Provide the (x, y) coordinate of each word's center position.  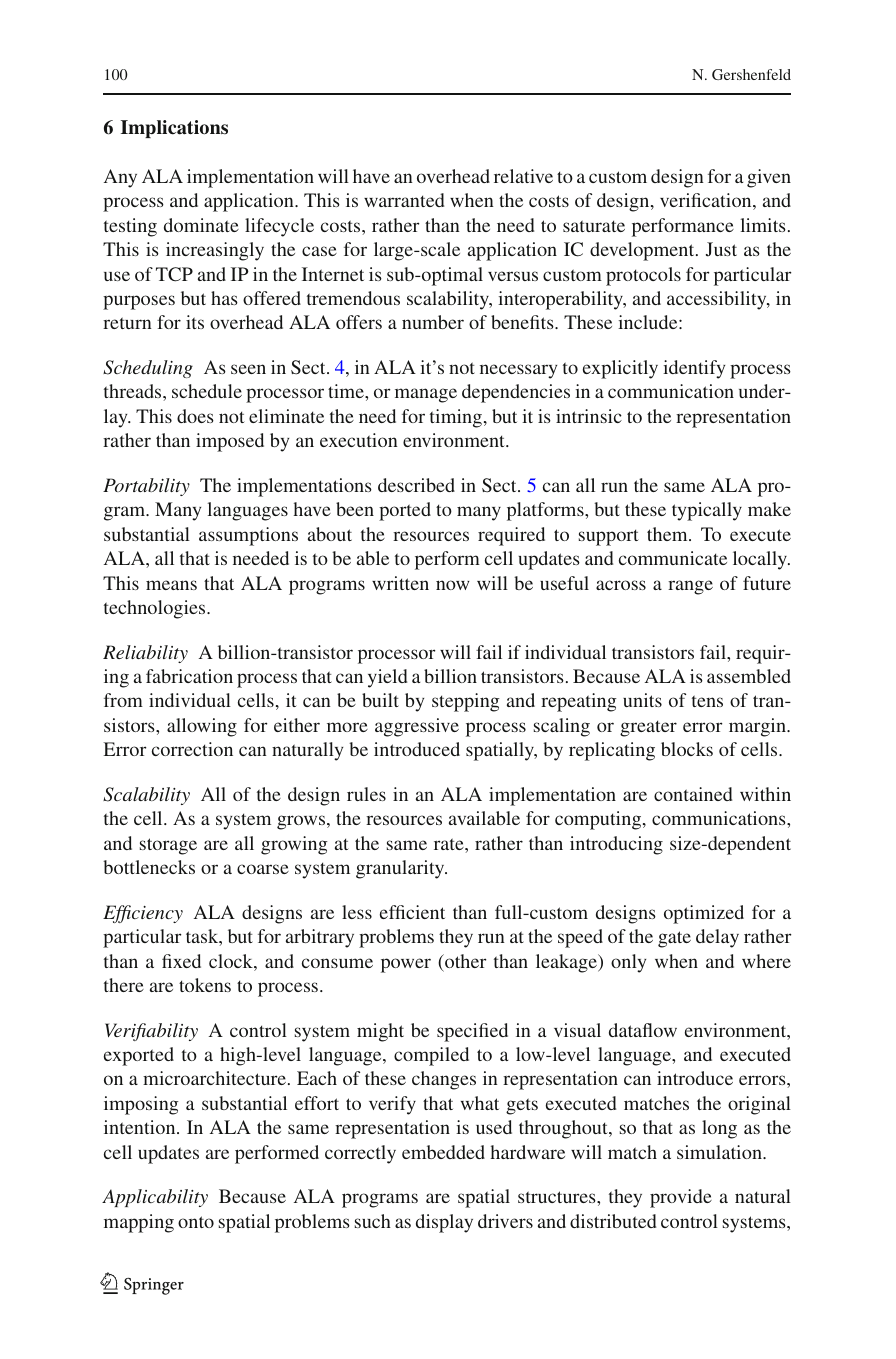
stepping (466, 702)
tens (707, 701)
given (769, 178)
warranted (404, 200)
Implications (174, 129)
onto (196, 1222)
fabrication (189, 676)
